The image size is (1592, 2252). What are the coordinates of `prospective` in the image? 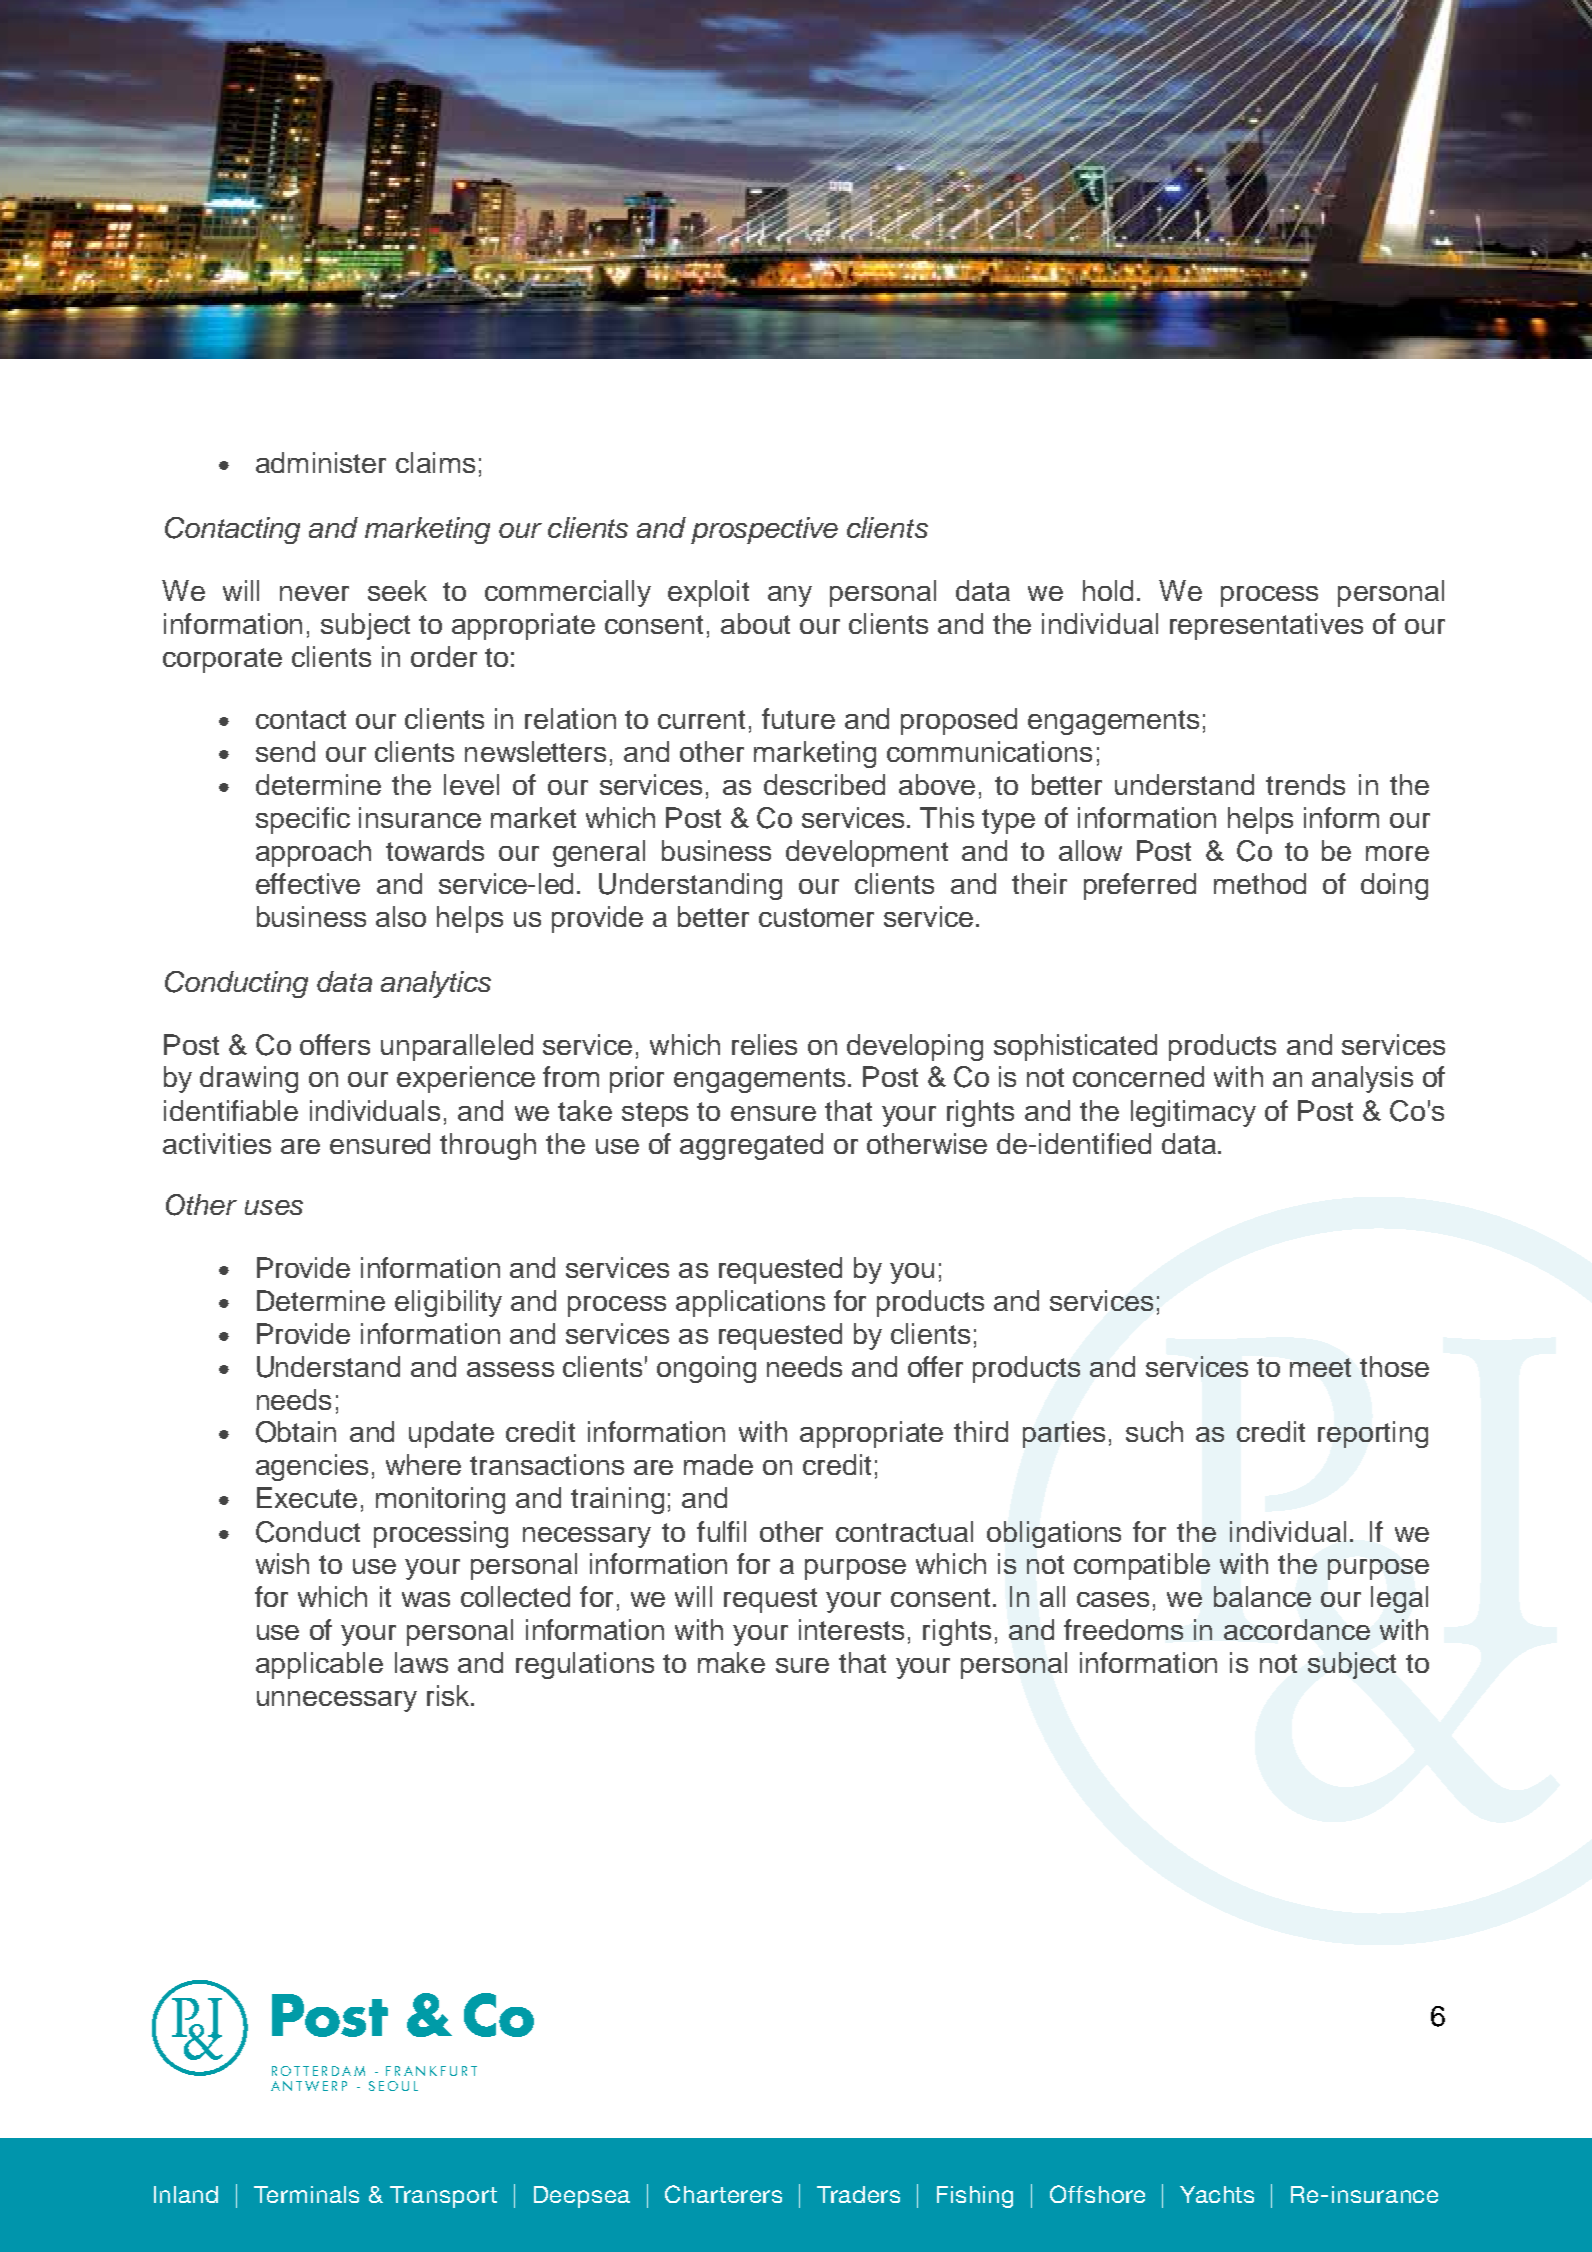 It's located at (764, 530).
